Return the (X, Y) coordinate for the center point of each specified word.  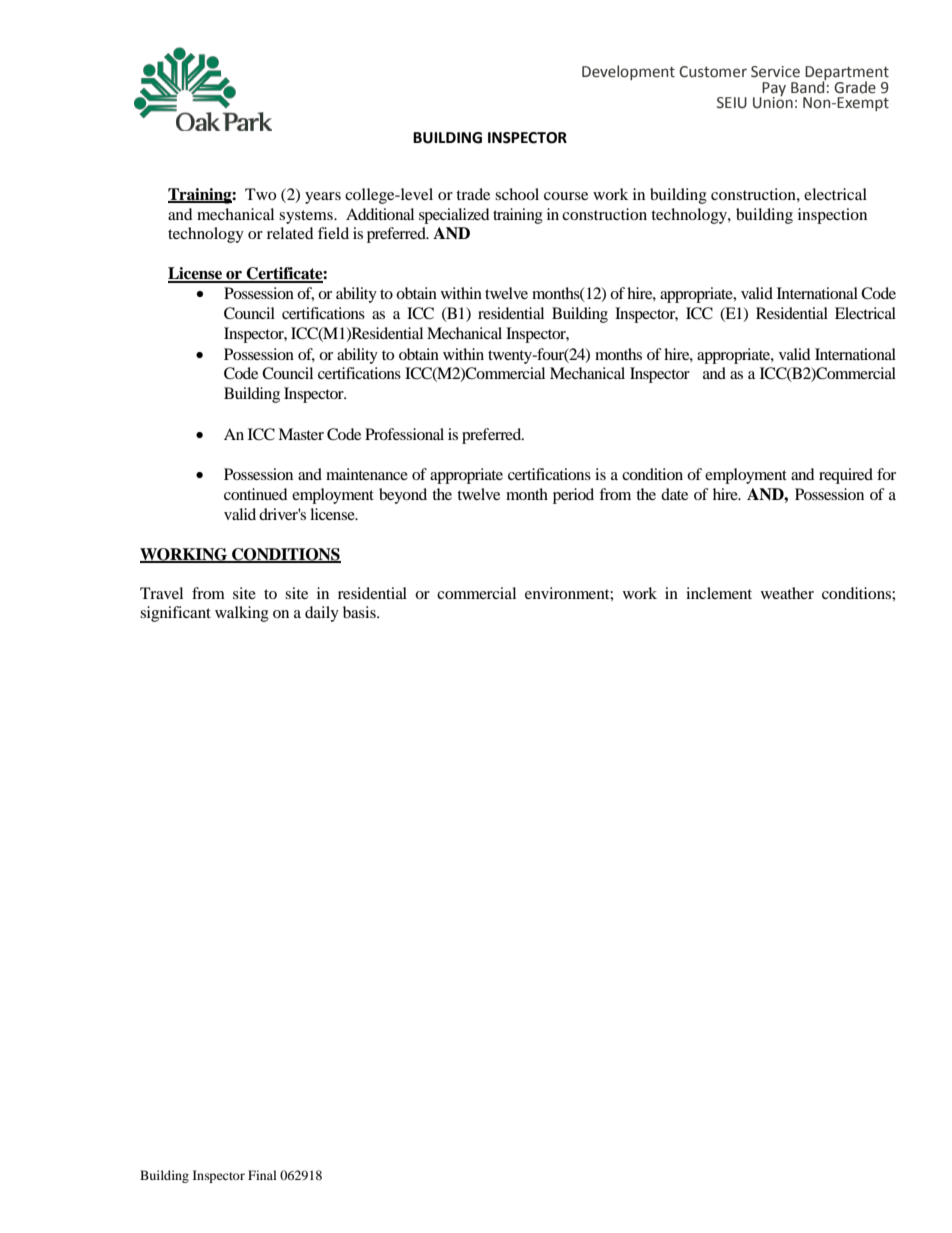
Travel (161, 593)
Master (301, 434)
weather (787, 593)
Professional (404, 434)
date (674, 494)
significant (175, 614)
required (846, 476)
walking (242, 614)
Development (628, 72)
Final (262, 1175)
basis (360, 612)
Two (260, 194)
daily (322, 614)
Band (808, 86)
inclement (719, 593)
